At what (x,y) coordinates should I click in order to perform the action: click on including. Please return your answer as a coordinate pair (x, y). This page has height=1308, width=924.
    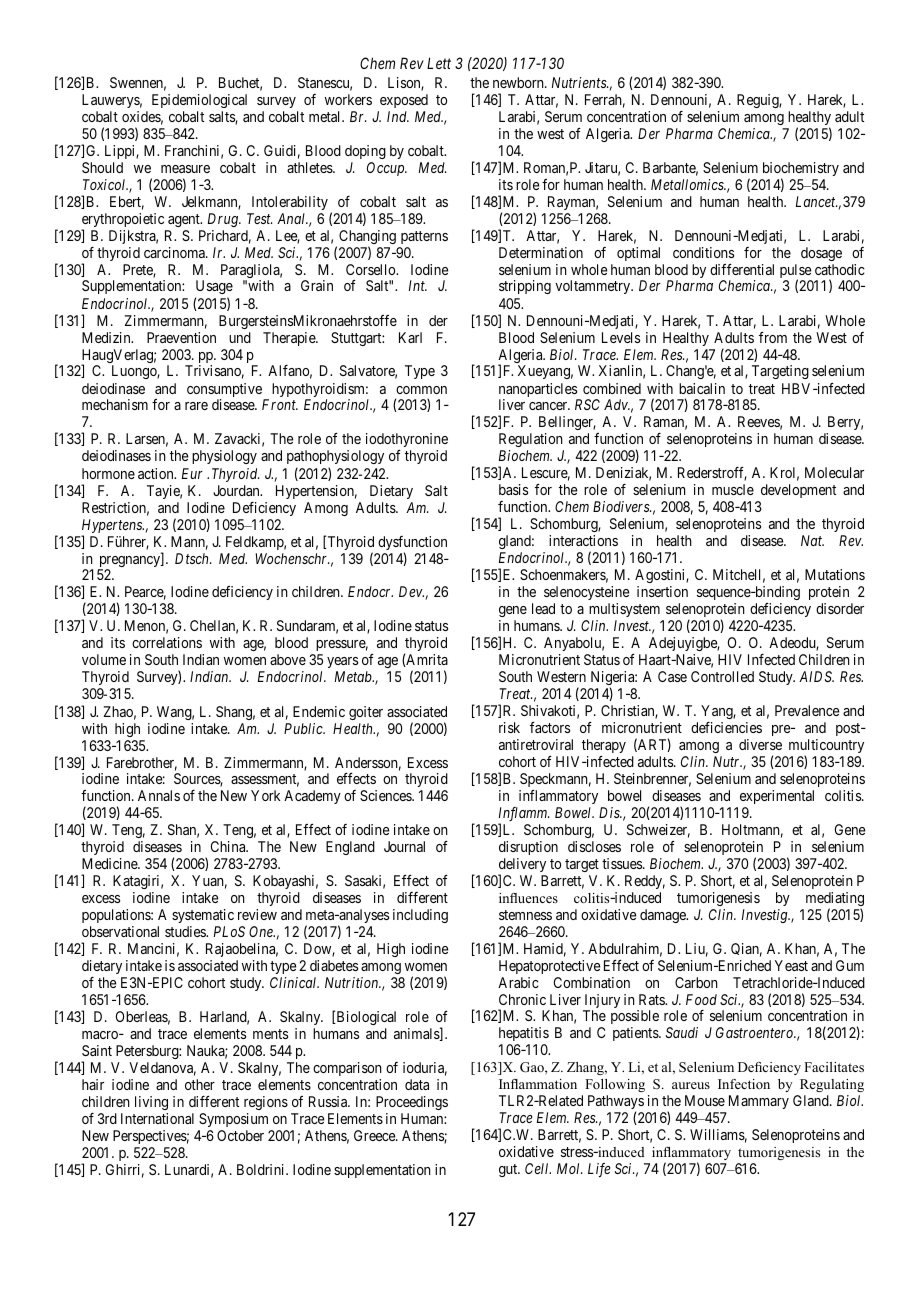
    Looking at the image, I should click on (420, 916).
